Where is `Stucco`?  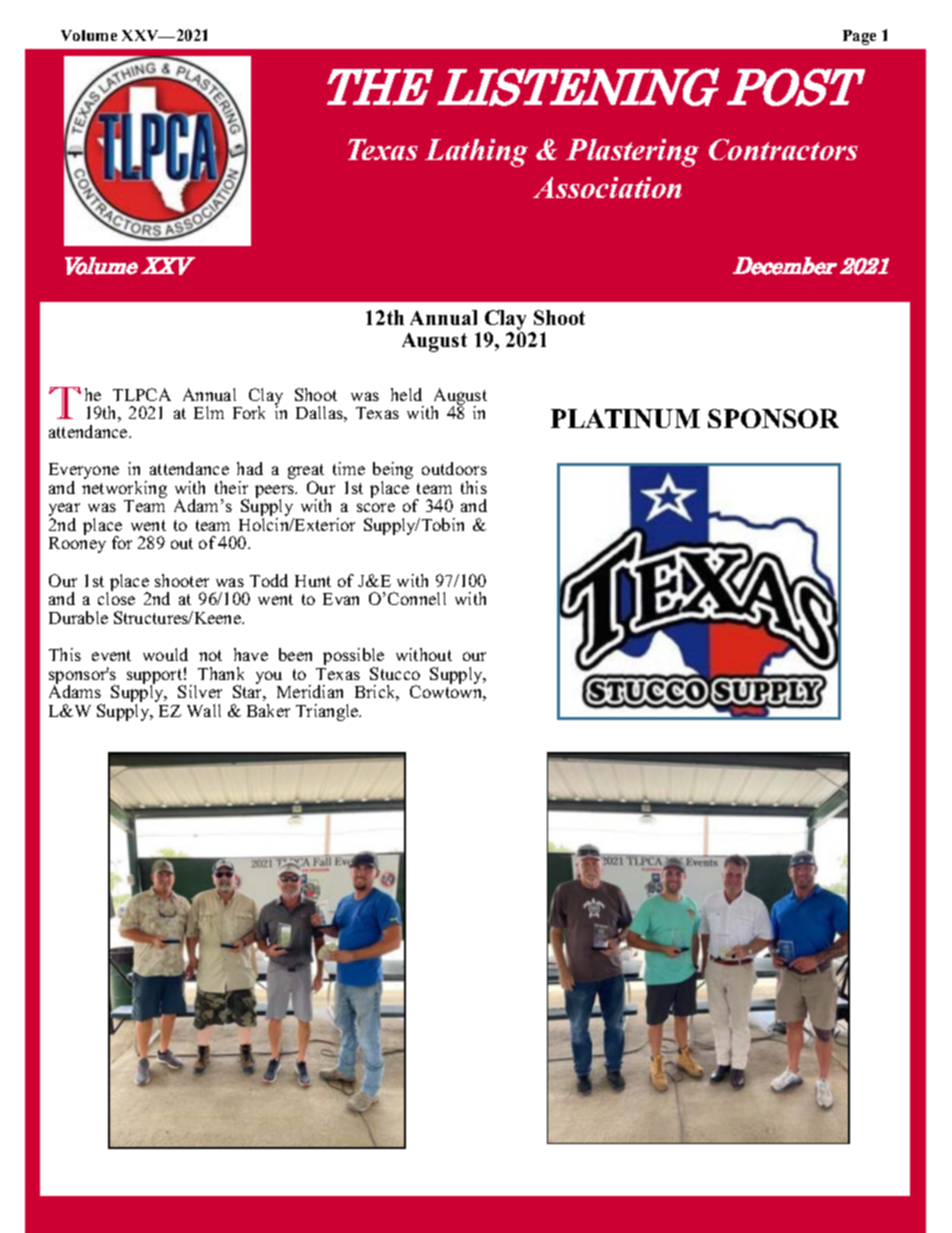 Stucco is located at coordinates (395, 673).
